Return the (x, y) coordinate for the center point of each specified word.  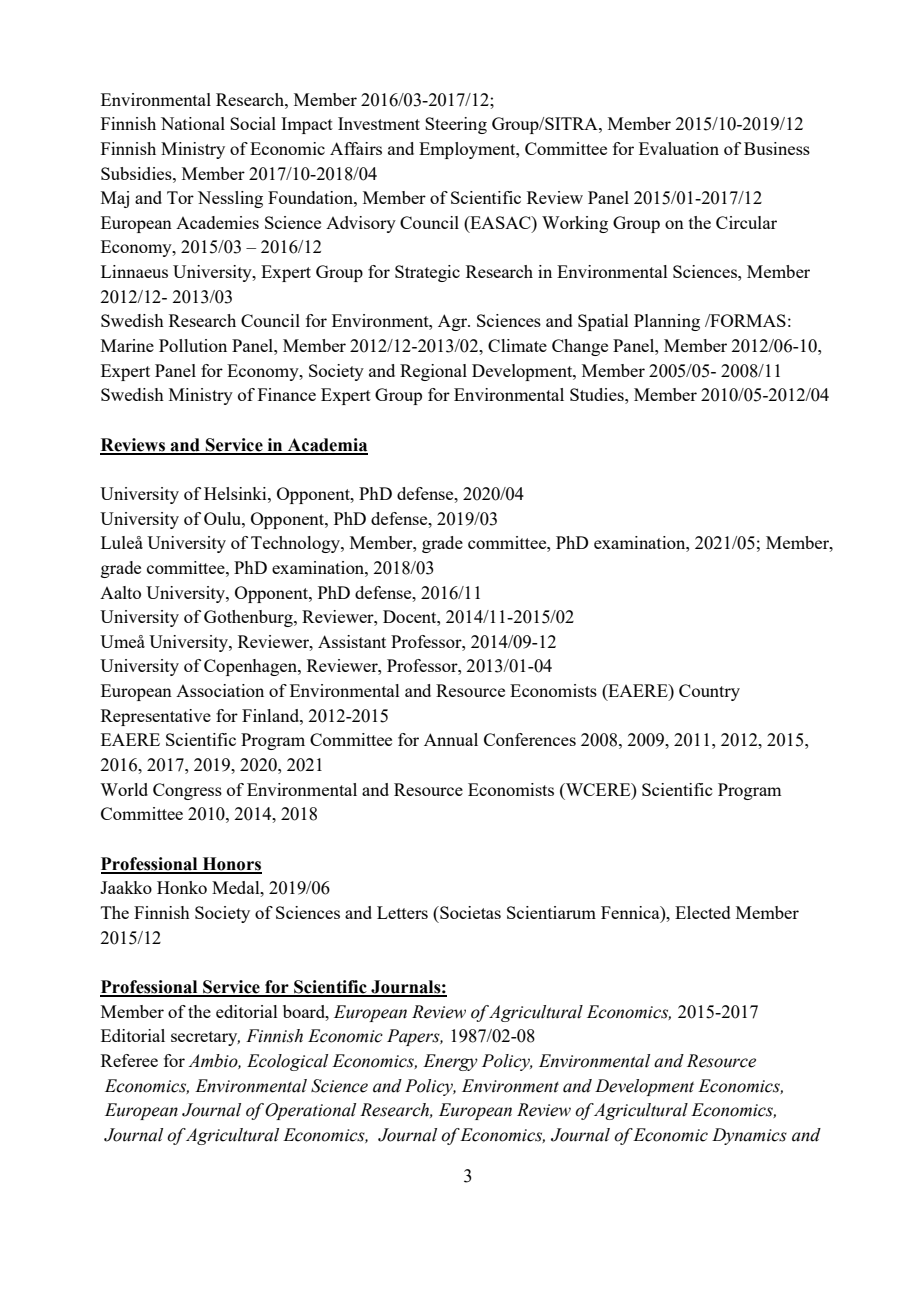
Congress (187, 791)
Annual (451, 739)
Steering (456, 125)
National (193, 123)
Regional (433, 372)
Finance (287, 394)
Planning (667, 322)
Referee (129, 1060)
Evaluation (679, 148)
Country (709, 692)
